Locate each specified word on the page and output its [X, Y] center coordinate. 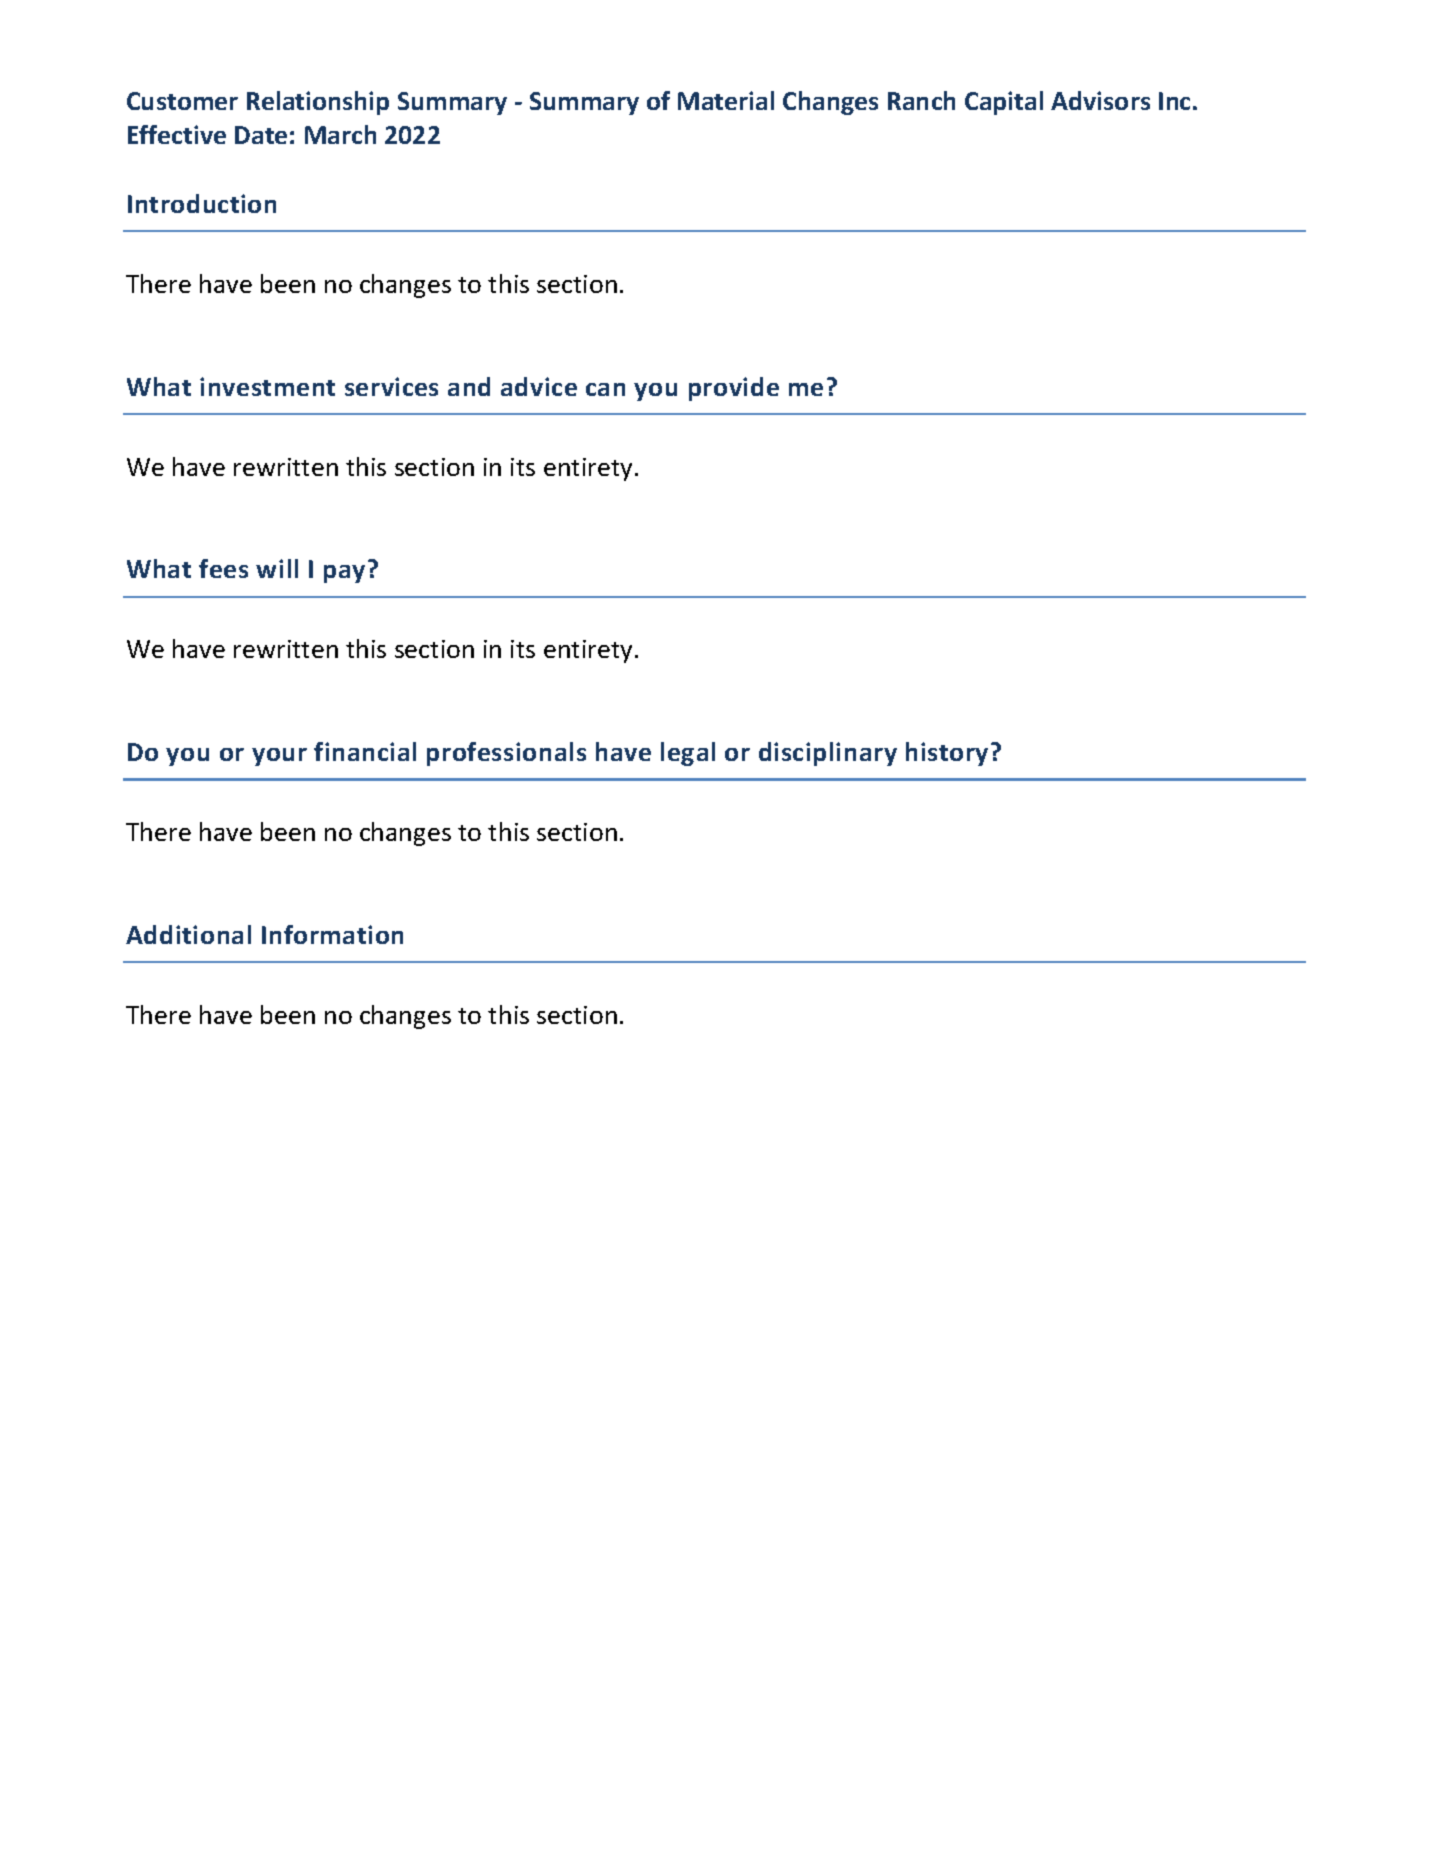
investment [267, 386]
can [605, 389]
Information [332, 934]
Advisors [1100, 100]
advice [539, 386]
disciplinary [828, 754]
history [947, 754]
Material [726, 100]
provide [734, 389]
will [277, 568]
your [279, 757]
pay [344, 574]
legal [688, 754]
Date [261, 135]
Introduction [202, 203]
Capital [1004, 103]
